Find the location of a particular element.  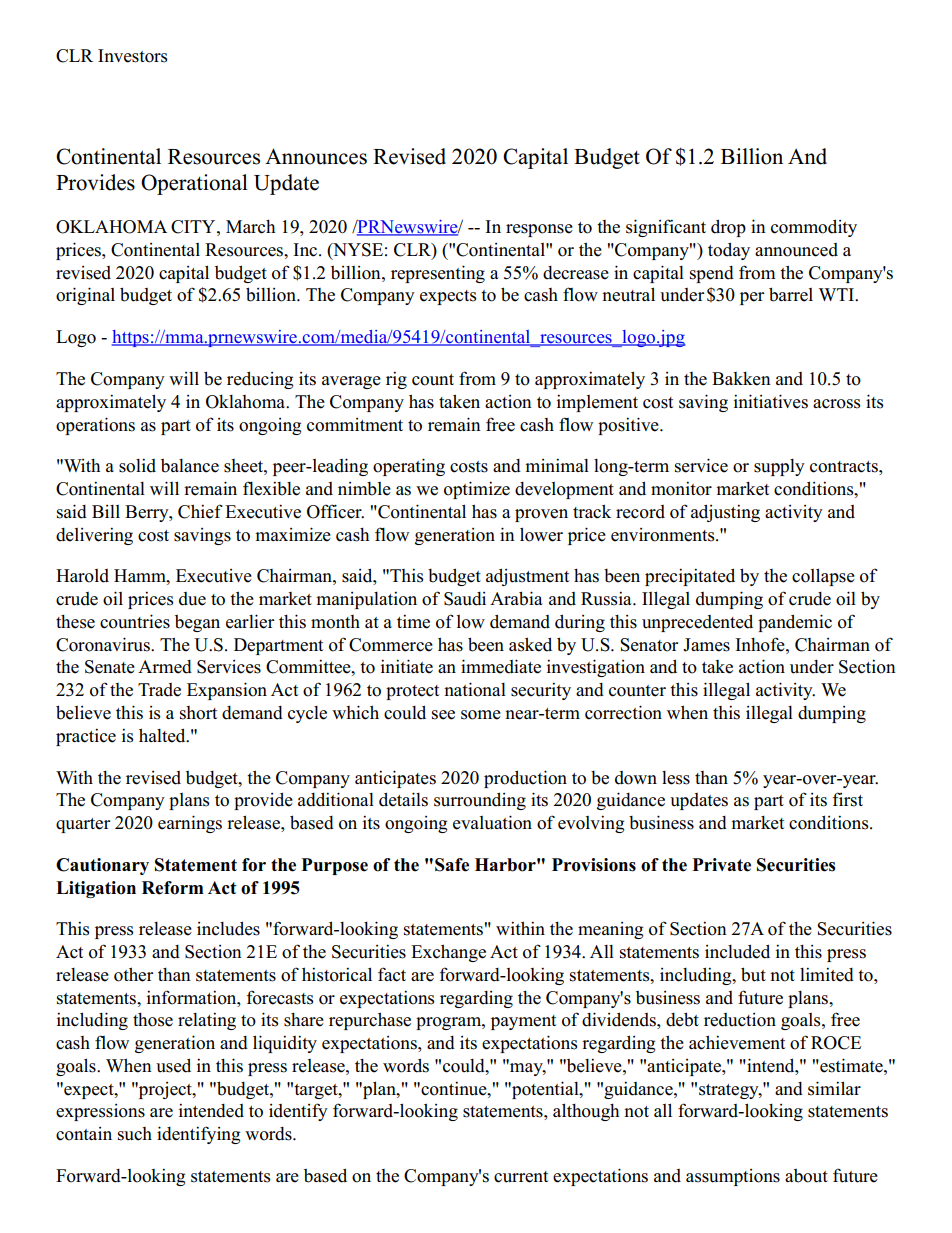

Investors is located at coordinates (132, 56).
